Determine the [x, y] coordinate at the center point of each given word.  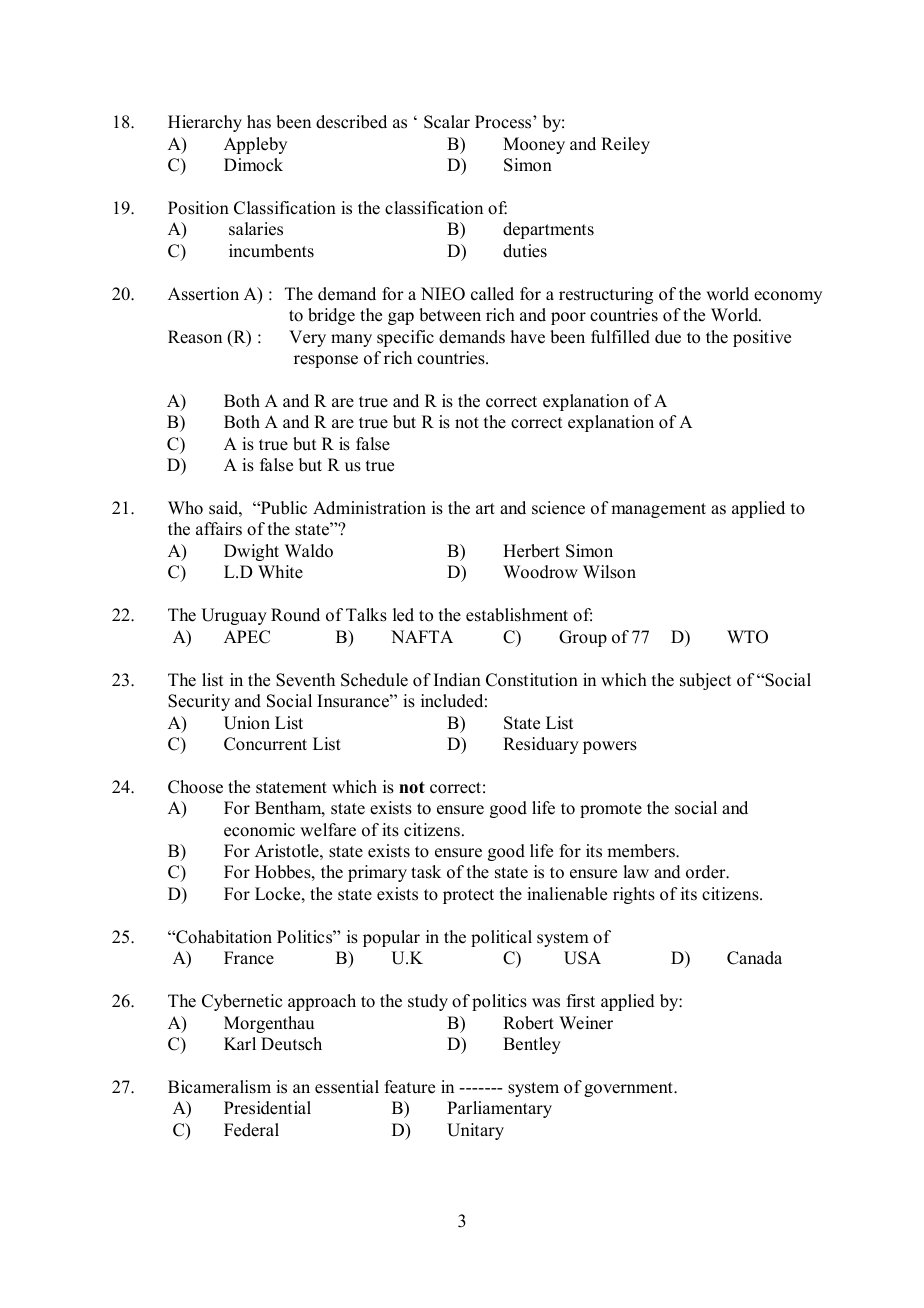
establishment [517, 615]
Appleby [255, 145]
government [629, 1089]
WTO [747, 637]
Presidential [267, 1108]
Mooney [534, 145]
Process [504, 122]
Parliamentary [499, 1109]
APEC [247, 637]
